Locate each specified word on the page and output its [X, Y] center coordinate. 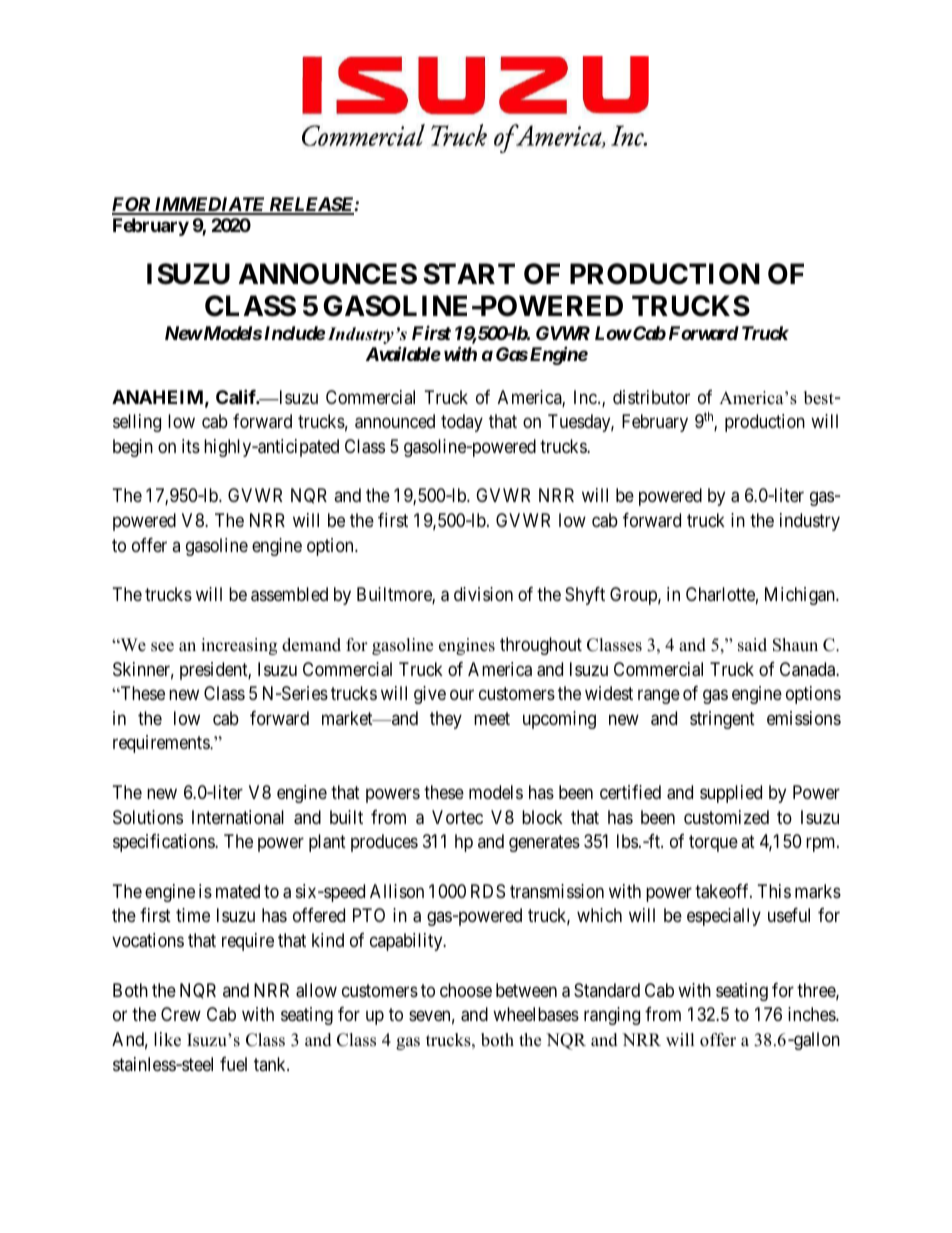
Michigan [801, 596]
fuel [233, 1064]
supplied [731, 794]
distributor [651, 397]
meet [492, 718]
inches [812, 1014]
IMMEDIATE [209, 205]
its [191, 446]
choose [466, 990]
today [462, 423]
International [238, 817]
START [469, 274]
